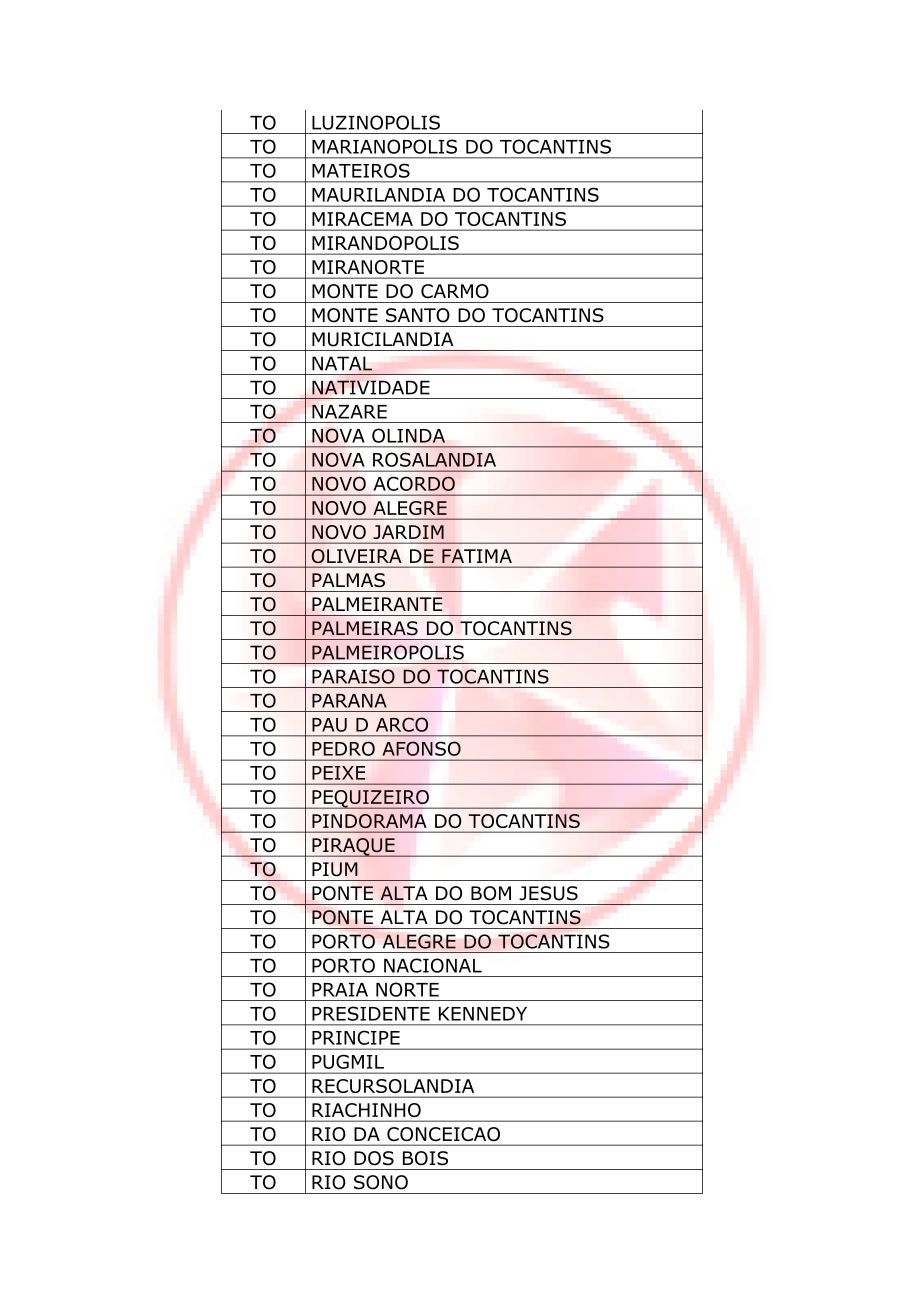  What do you see at coordinates (374, 1158) in the screenshot?
I see `DOS` at bounding box center [374, 1158].
